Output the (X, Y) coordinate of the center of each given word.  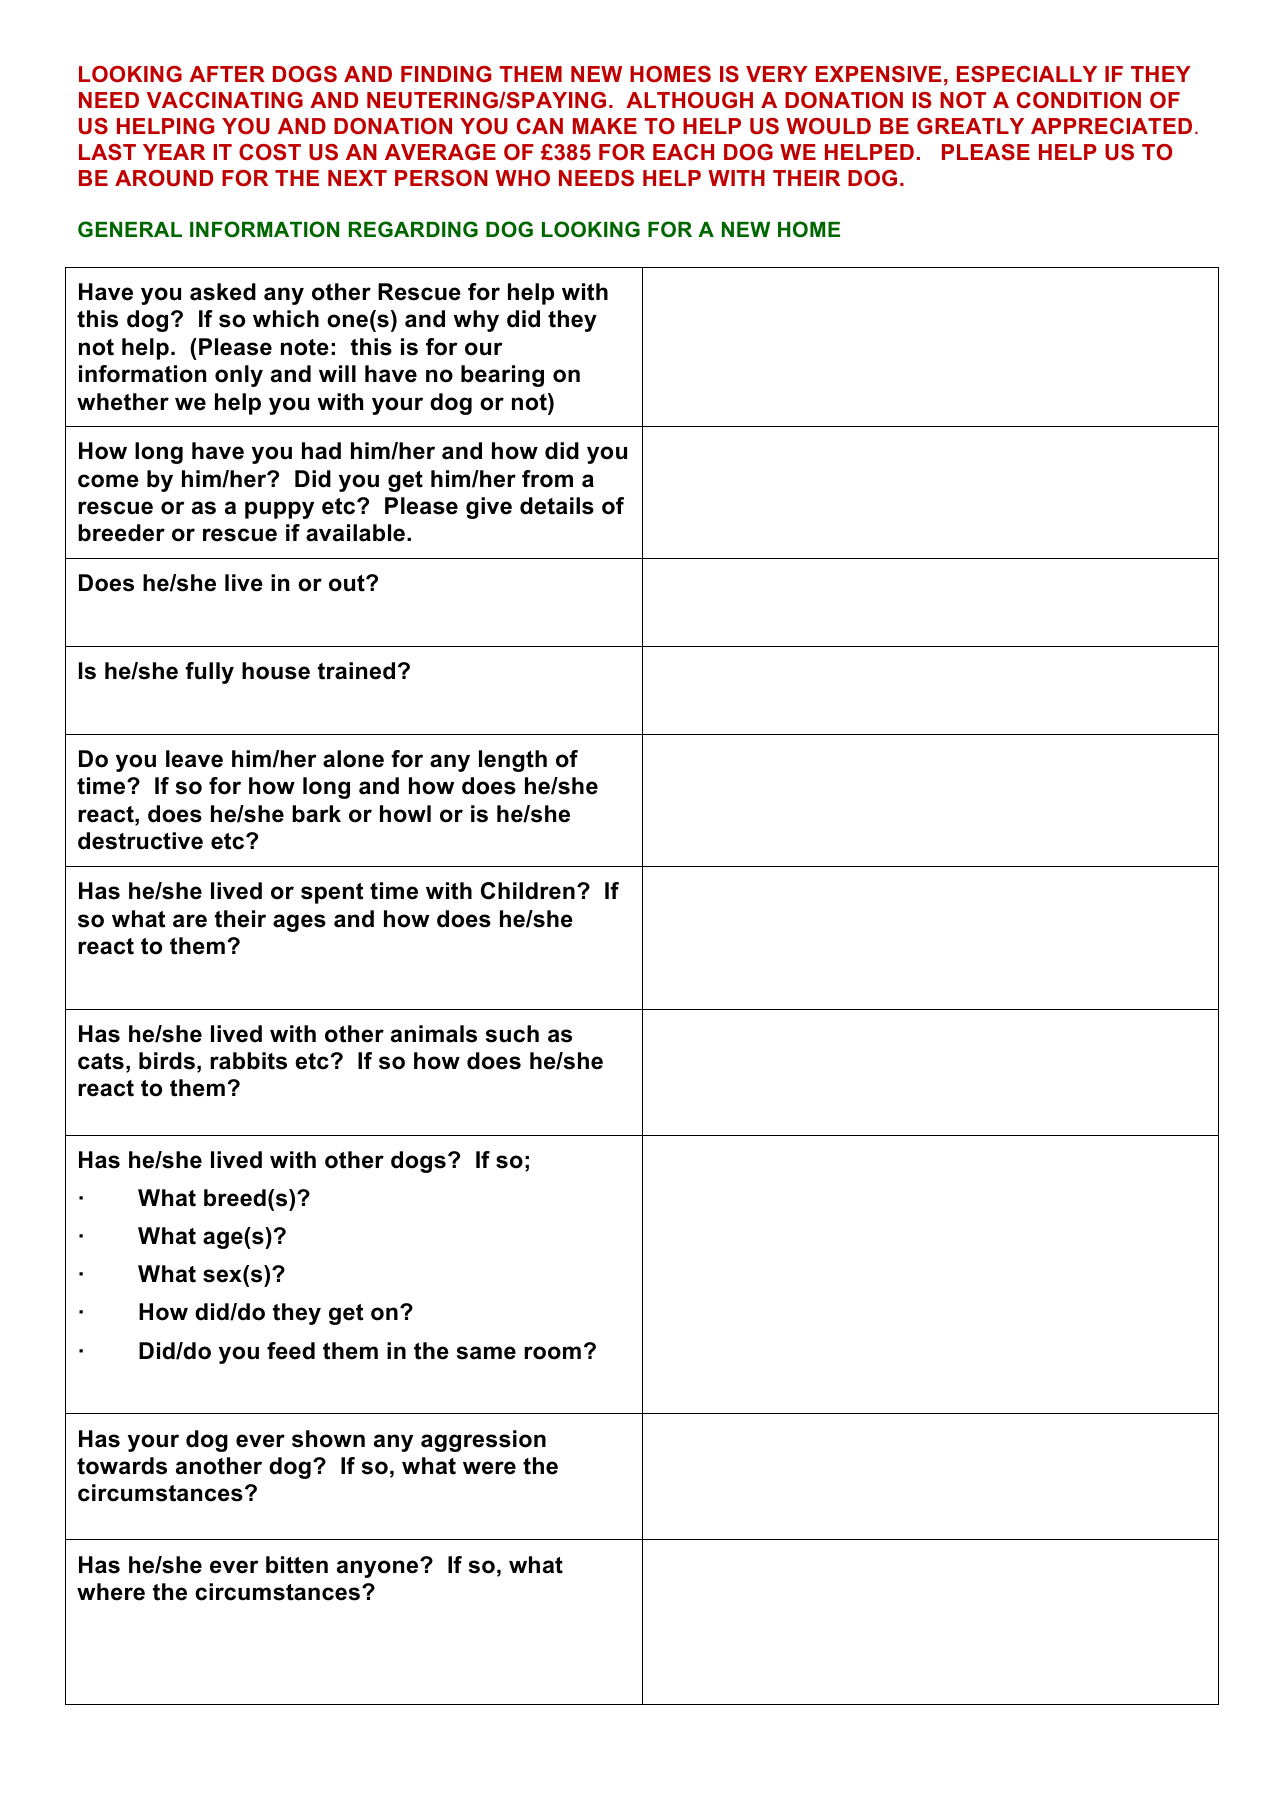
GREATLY (970, 126)
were (489, 1468)
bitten (297, 1565)
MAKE (605, 126)
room (552, 1353)
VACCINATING (225, 100)
